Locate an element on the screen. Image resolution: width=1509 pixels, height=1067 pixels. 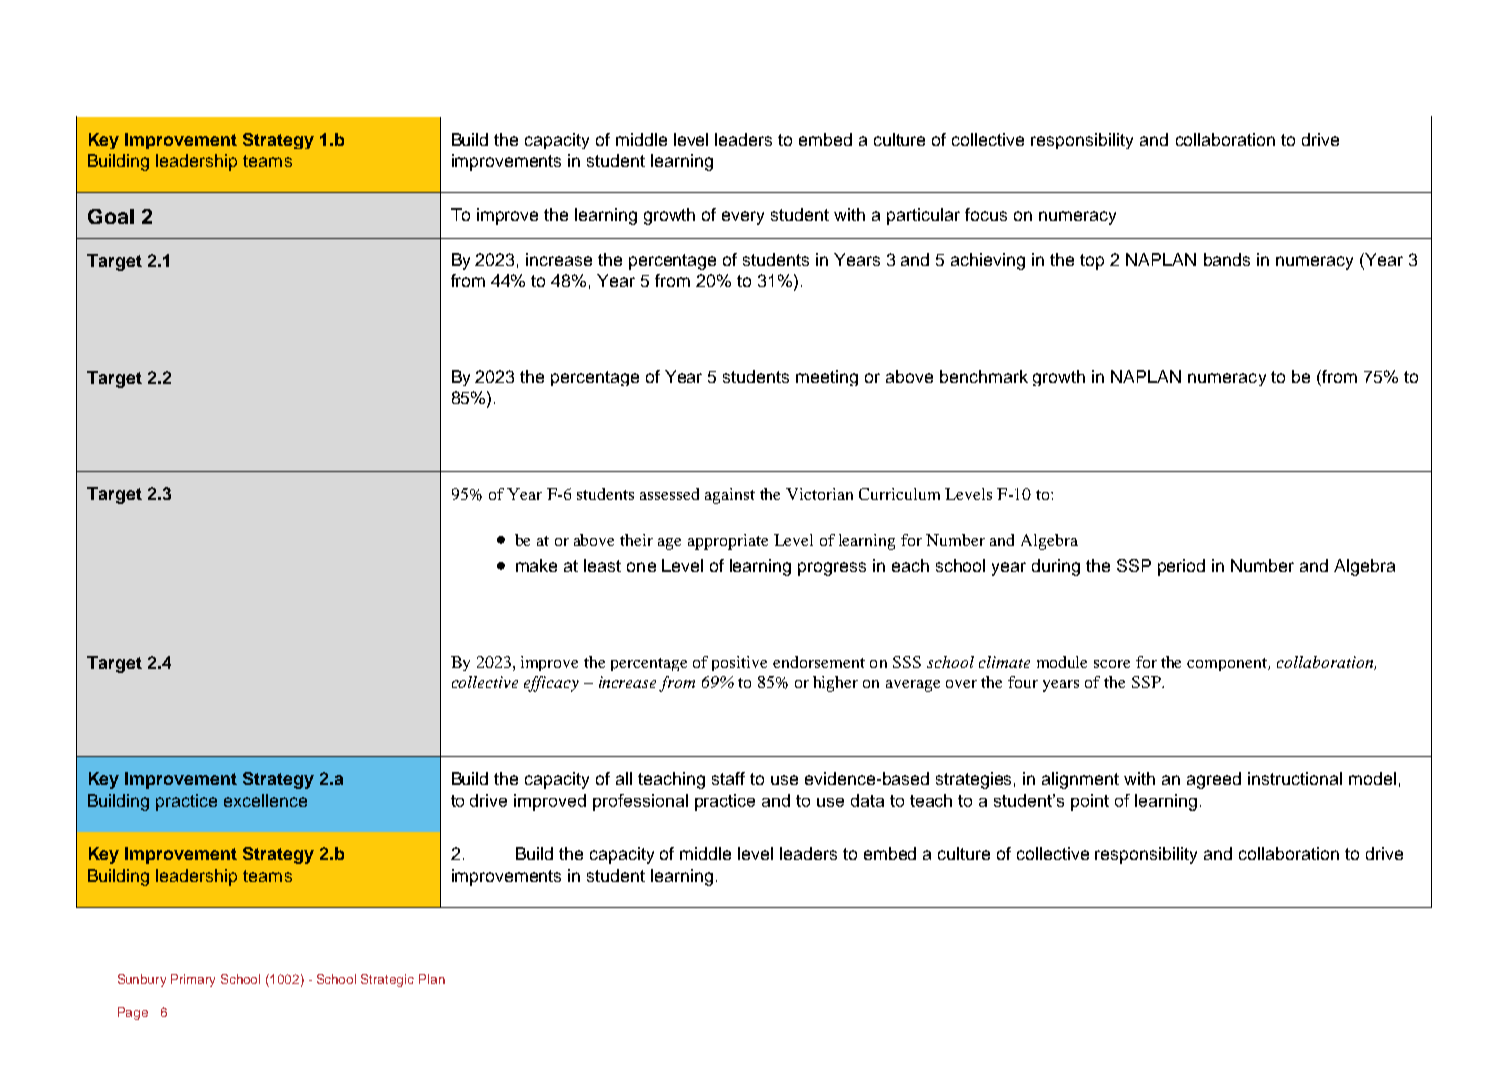
point is located at coordinates (1090, 802).
